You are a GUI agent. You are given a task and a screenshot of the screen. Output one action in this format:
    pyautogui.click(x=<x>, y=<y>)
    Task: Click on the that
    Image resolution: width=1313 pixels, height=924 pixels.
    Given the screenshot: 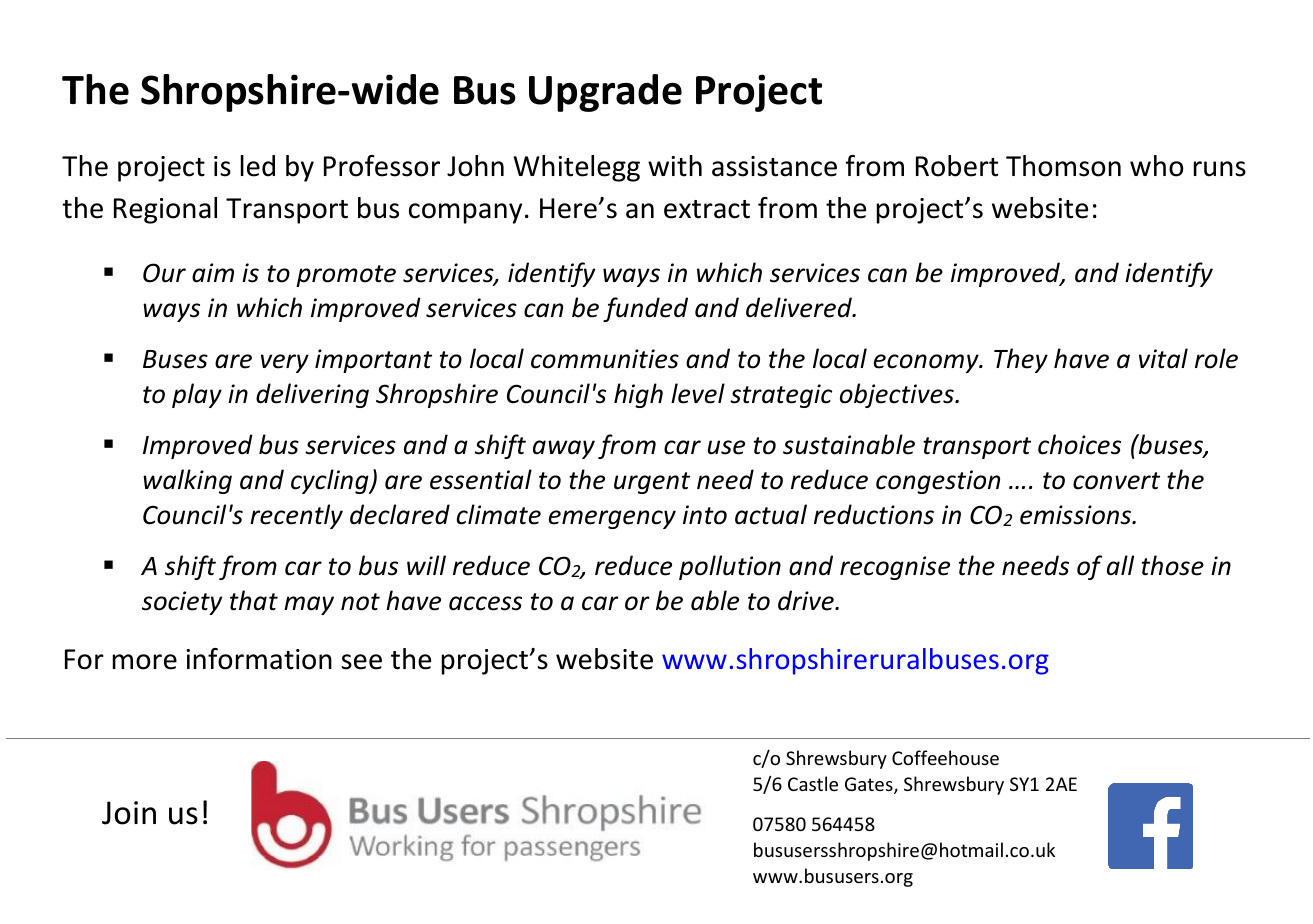 What is the action you would take?
    pyautogui.click(x=254, y=600)
